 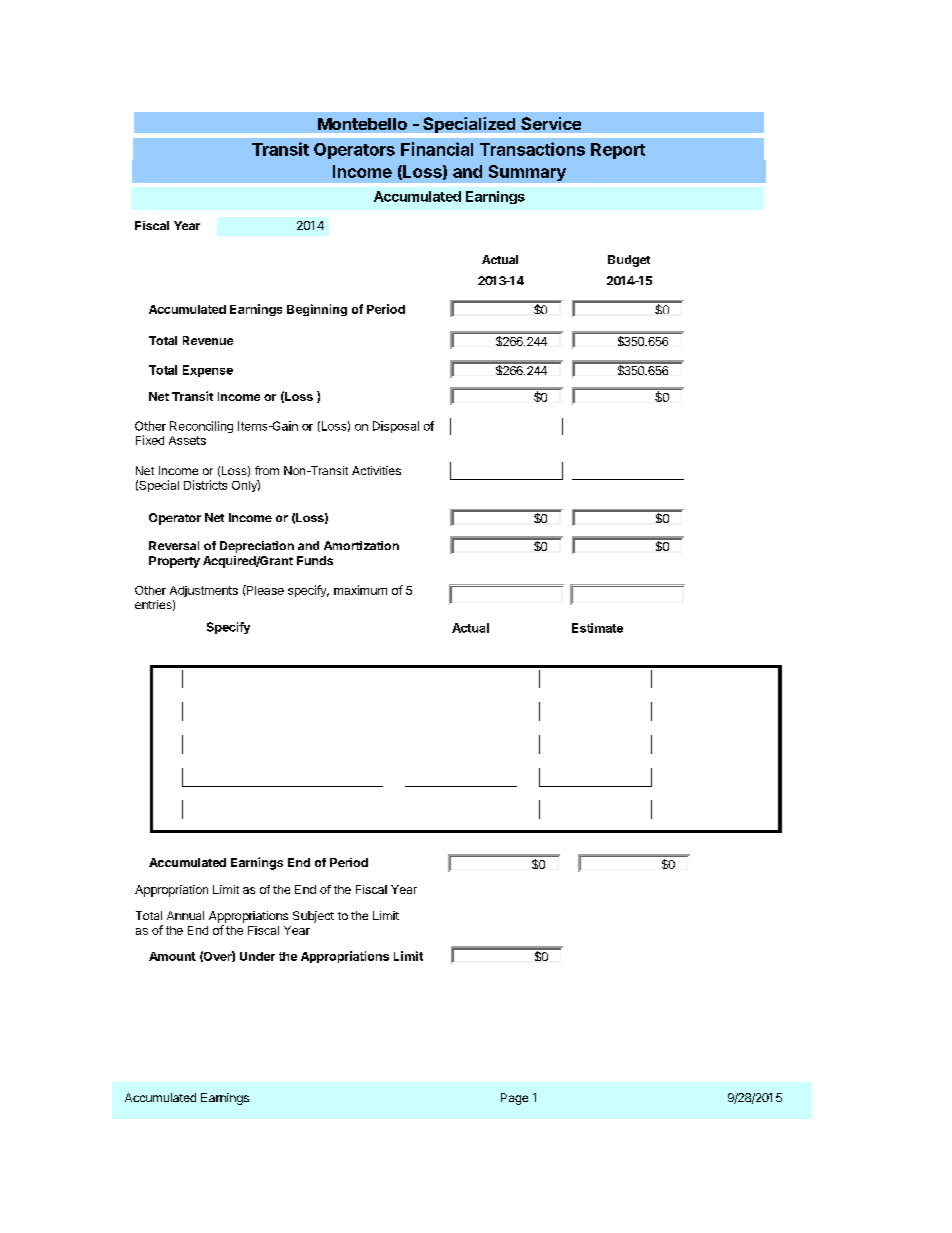 I want to click on Activities, so click(x=376, y=470).
